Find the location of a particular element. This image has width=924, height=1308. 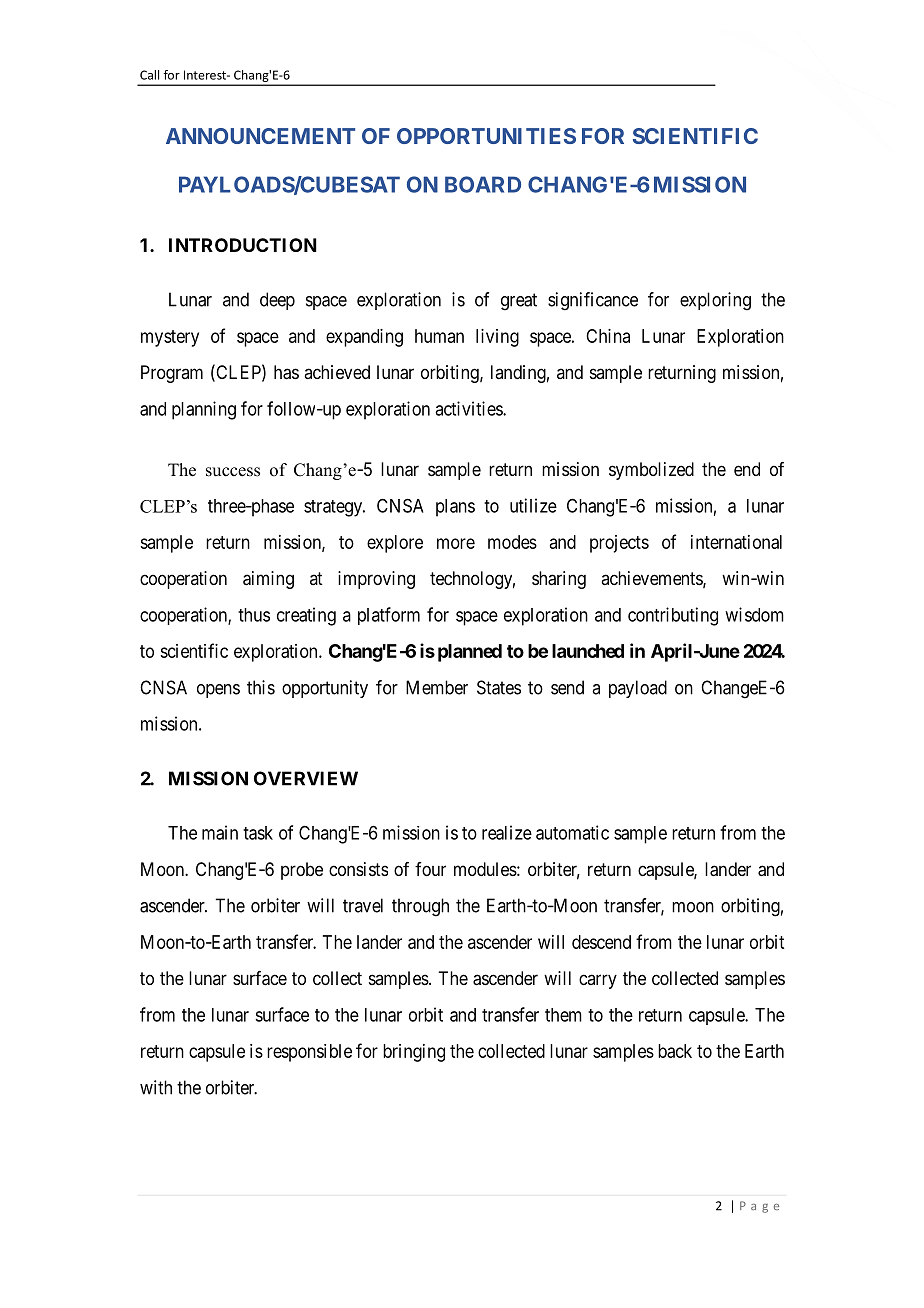

BOARD is located at coordinates (483, 184).
